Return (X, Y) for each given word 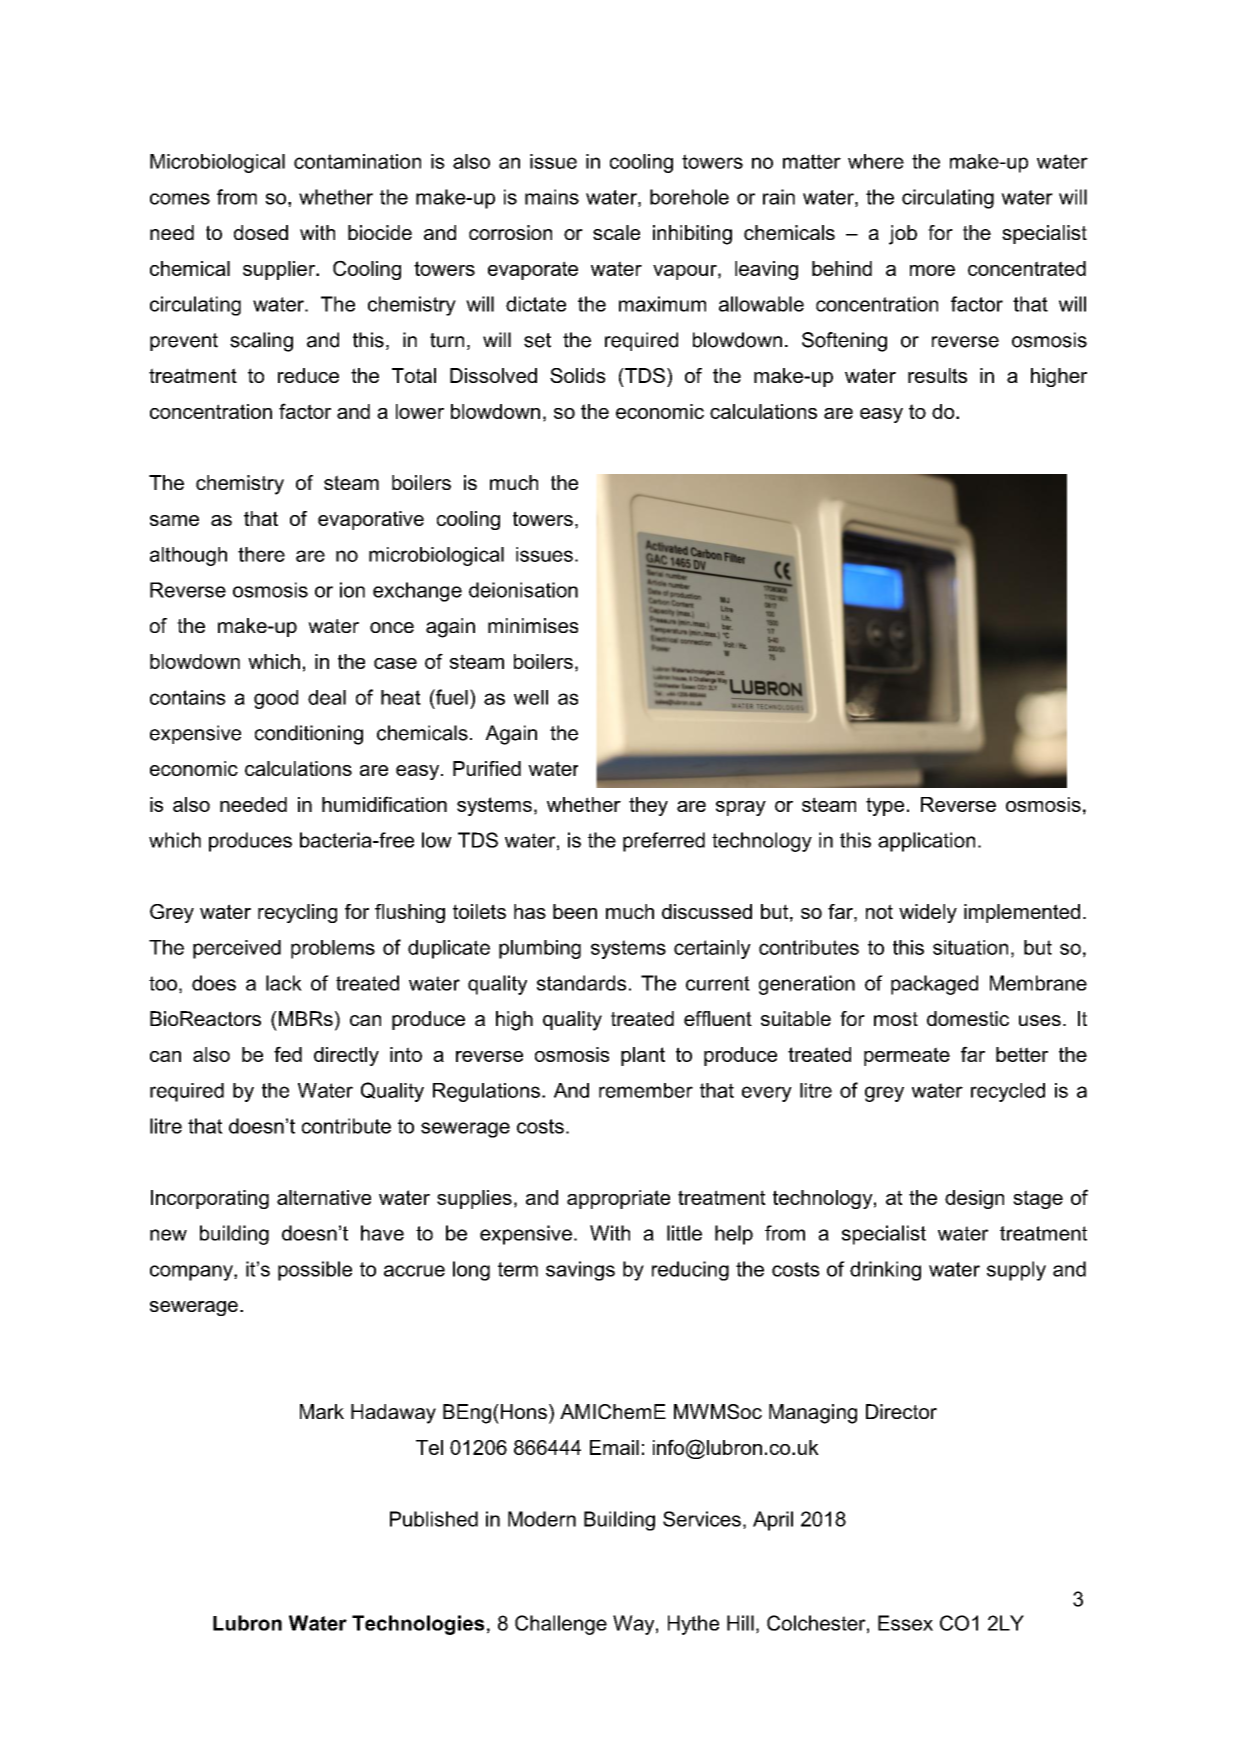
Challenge (561, 1625)
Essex (905, 1623)
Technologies (418, 1625)
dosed (261, 232)
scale (616, 232)
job (903, 235)
